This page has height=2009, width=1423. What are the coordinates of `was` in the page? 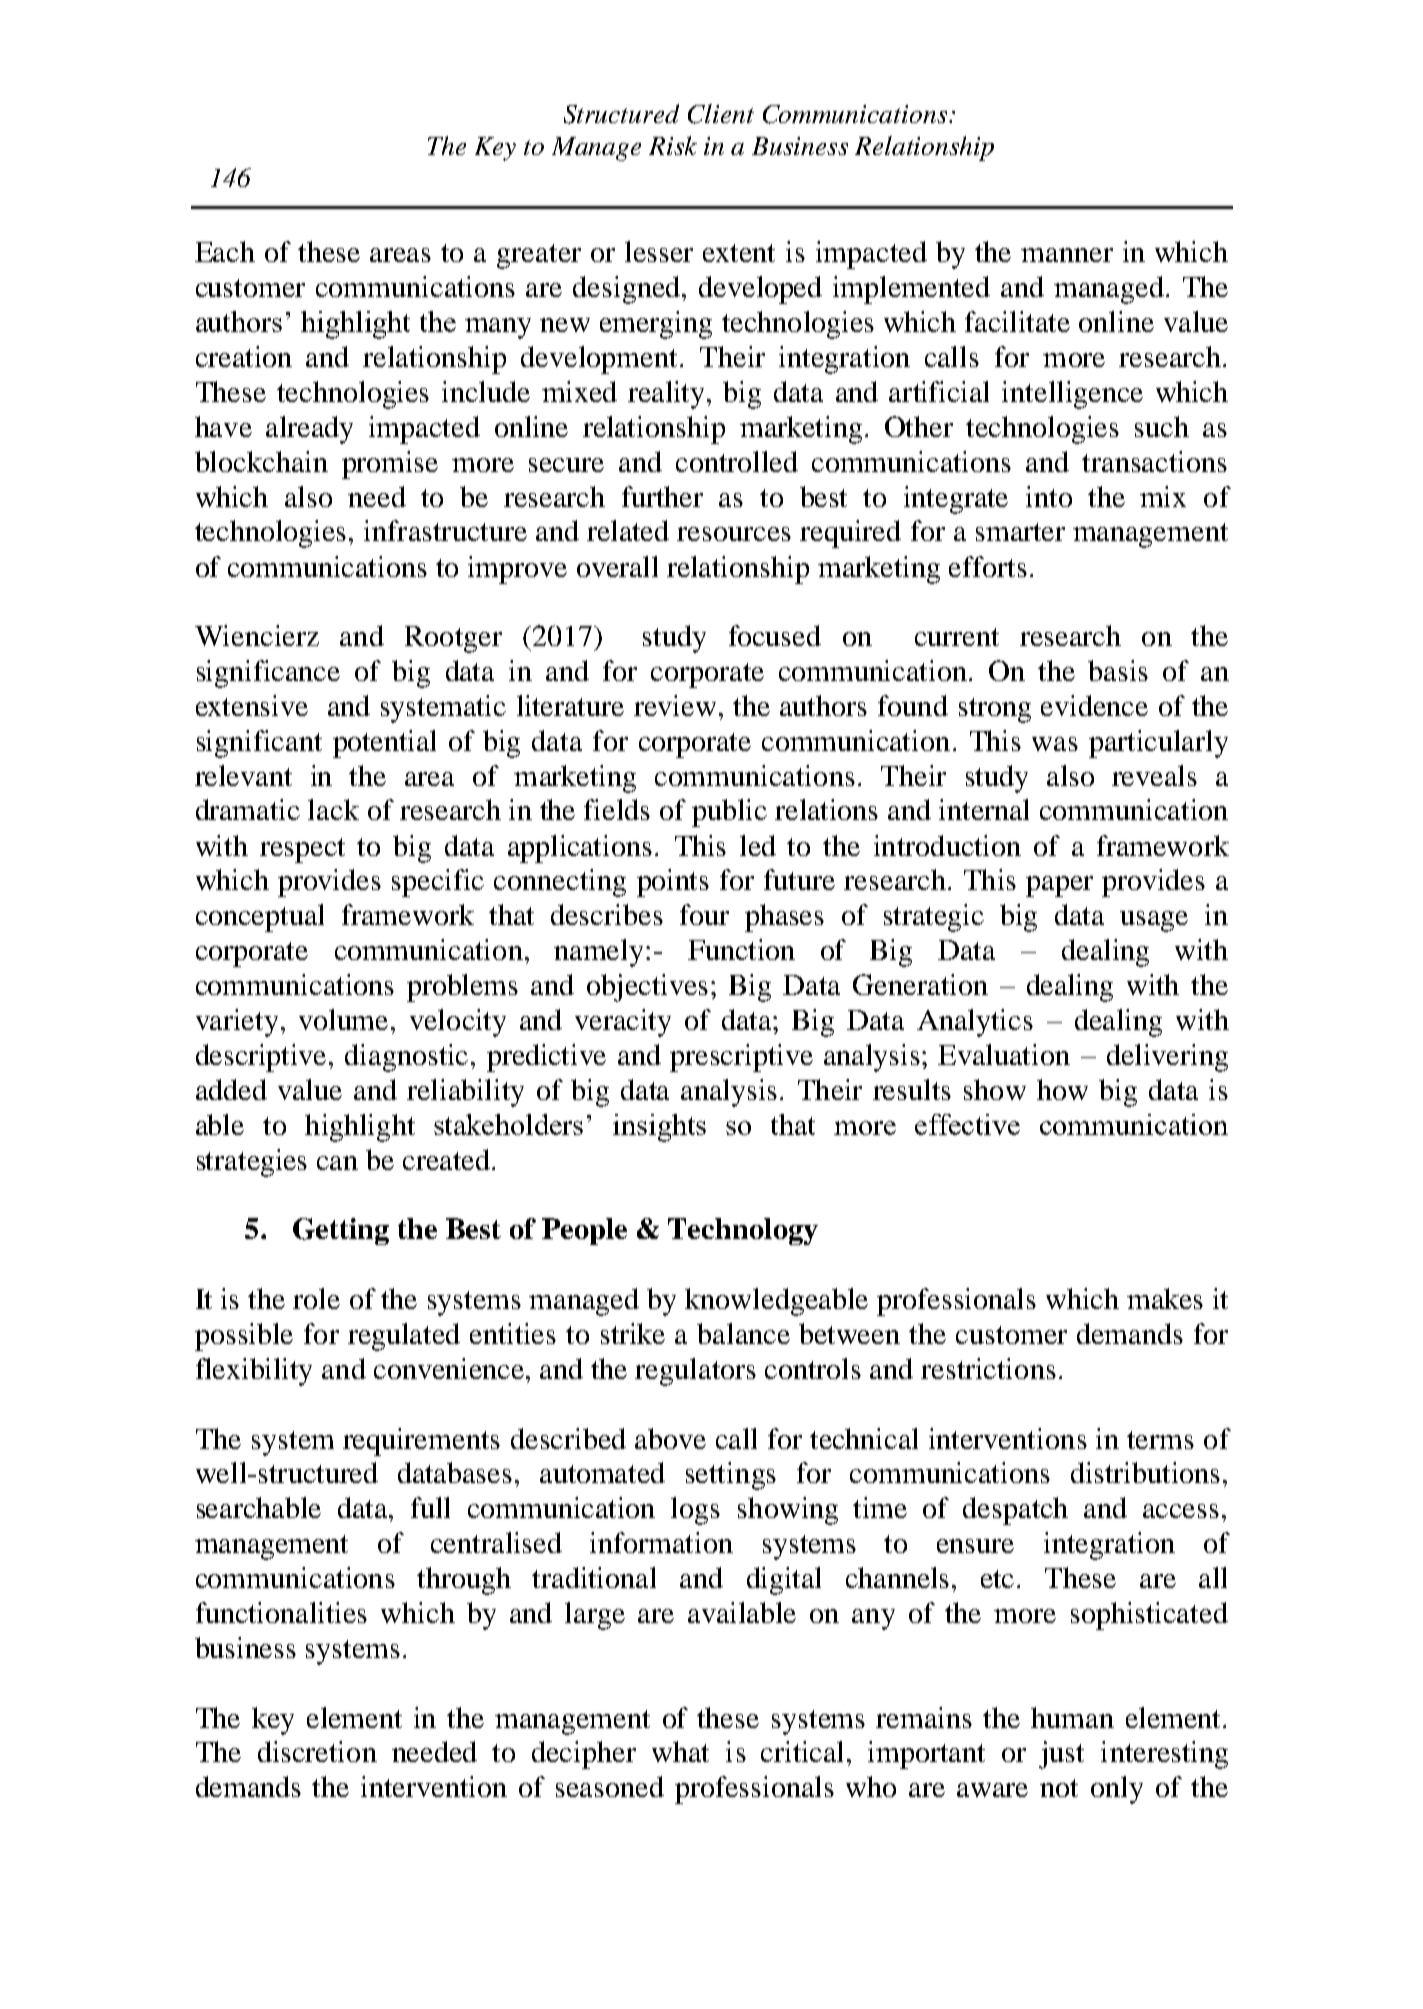 It's located at (1055, 744).
